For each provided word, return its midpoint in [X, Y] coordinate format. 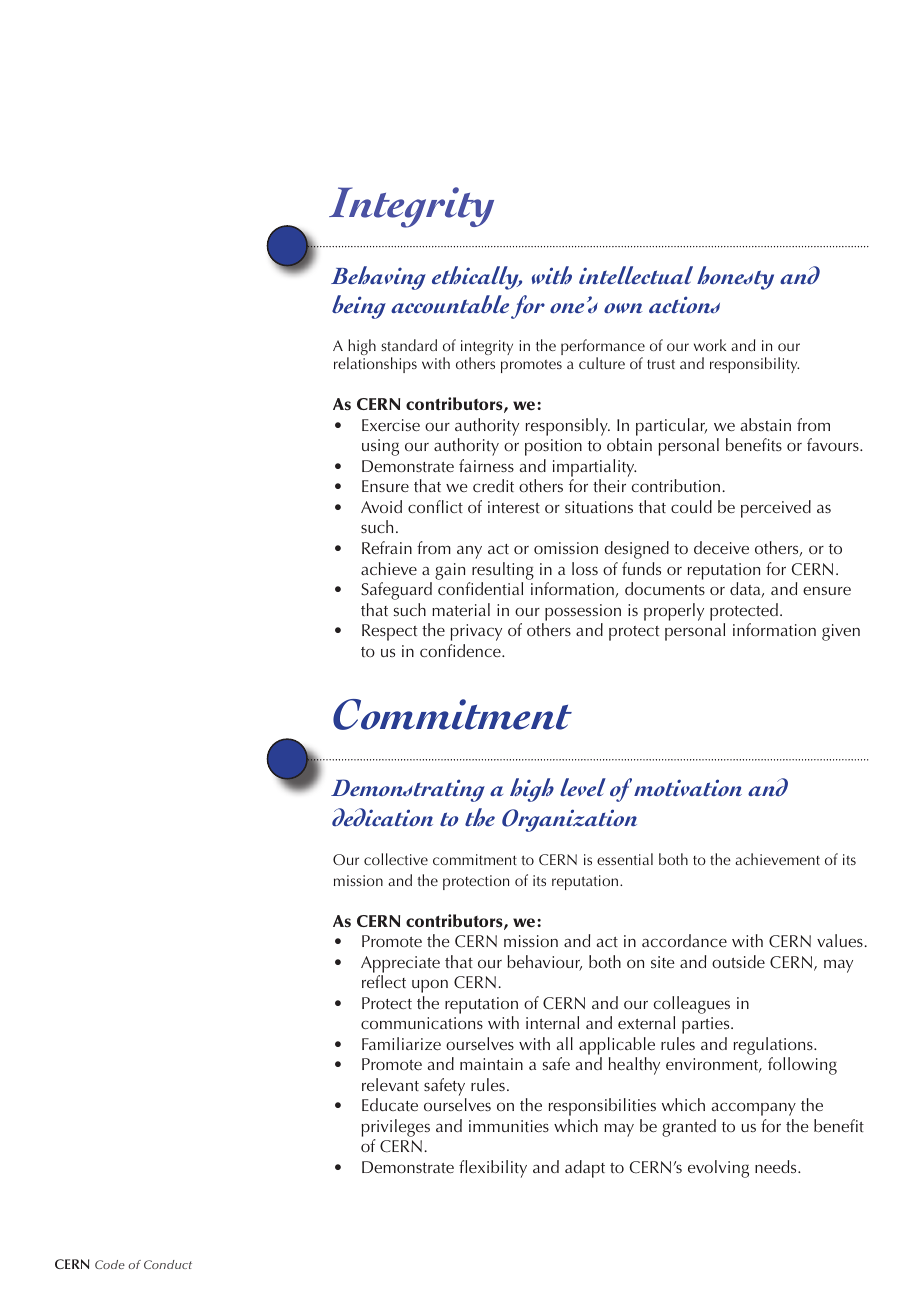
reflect [384, 981]
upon [430, 986]
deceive [721, 547]
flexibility [493, 1169]
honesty [735, 278]
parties [707, 1025]
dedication [382, 817]
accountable [450, 304]
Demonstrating [408, 790]
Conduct [168, 1264]
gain [450, 571]
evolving [718, 1169]
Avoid [381, 506]
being [359, 307]
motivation [688, 787]
